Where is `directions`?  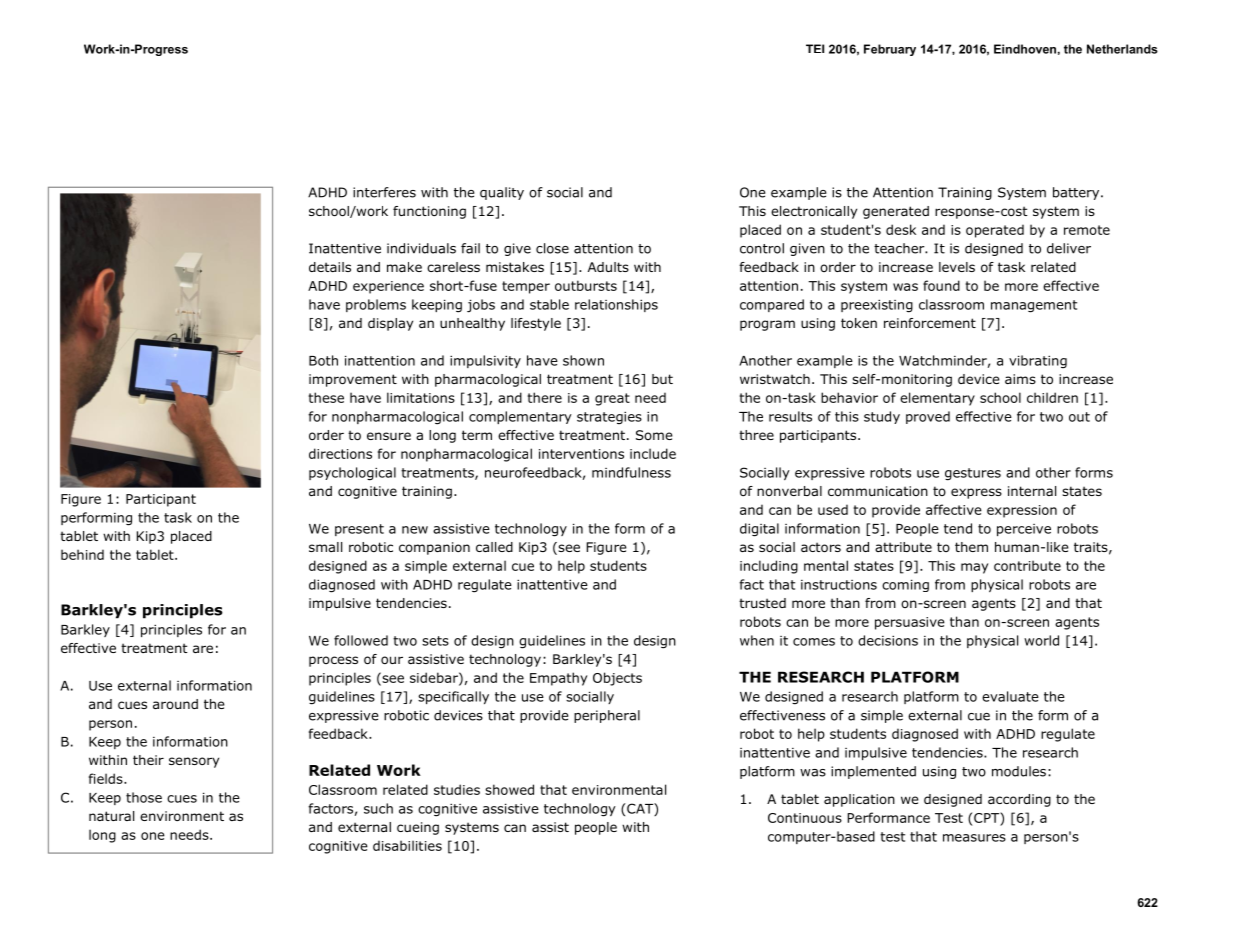
directions is located at coordinates (340, 453).
